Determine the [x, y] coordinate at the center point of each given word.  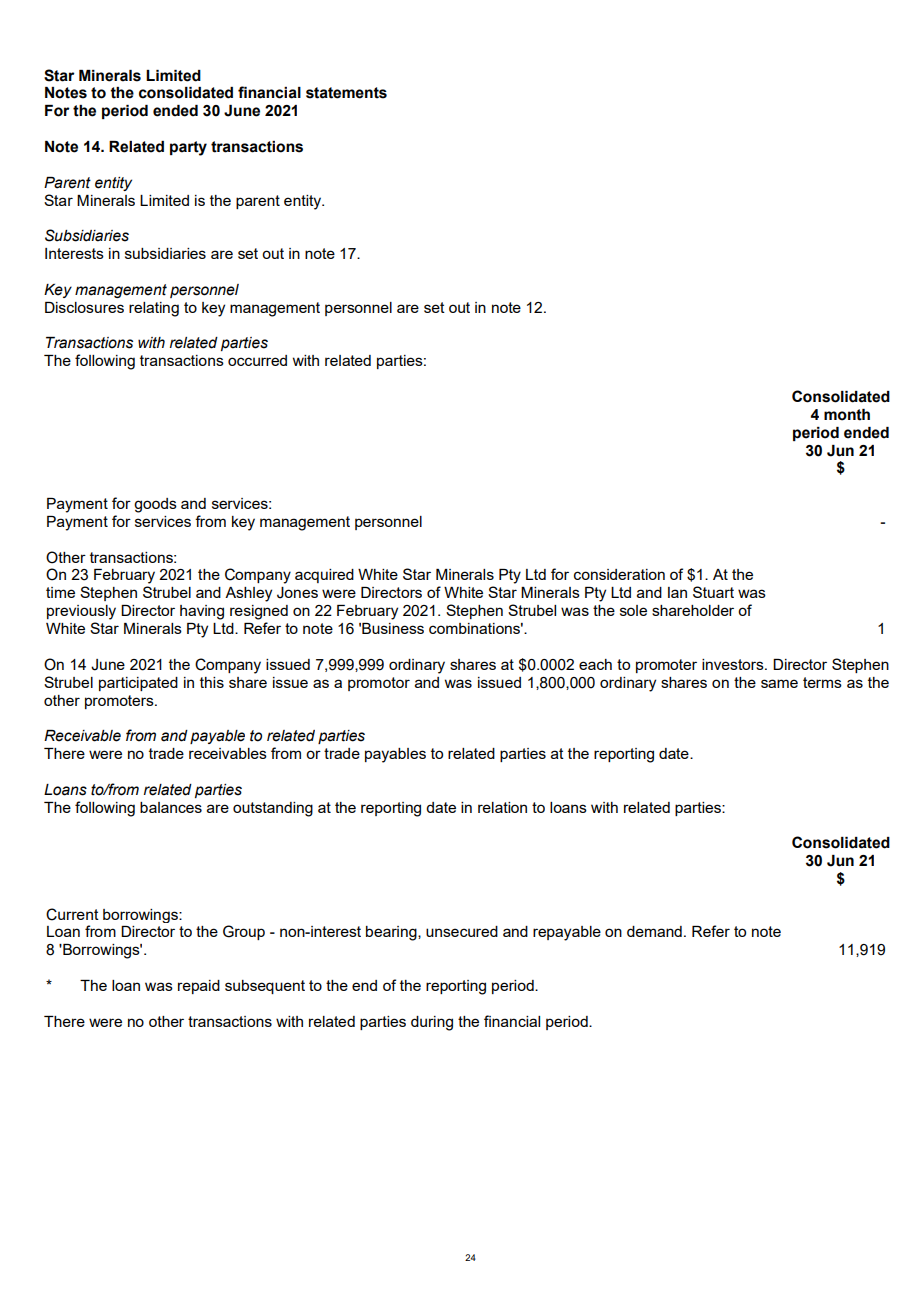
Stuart [713, 592]
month [847, 415]
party [188, 148]
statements [346, 93]
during [432, 1023]
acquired [324, 576]
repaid [199, 987]
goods [155, 505]
